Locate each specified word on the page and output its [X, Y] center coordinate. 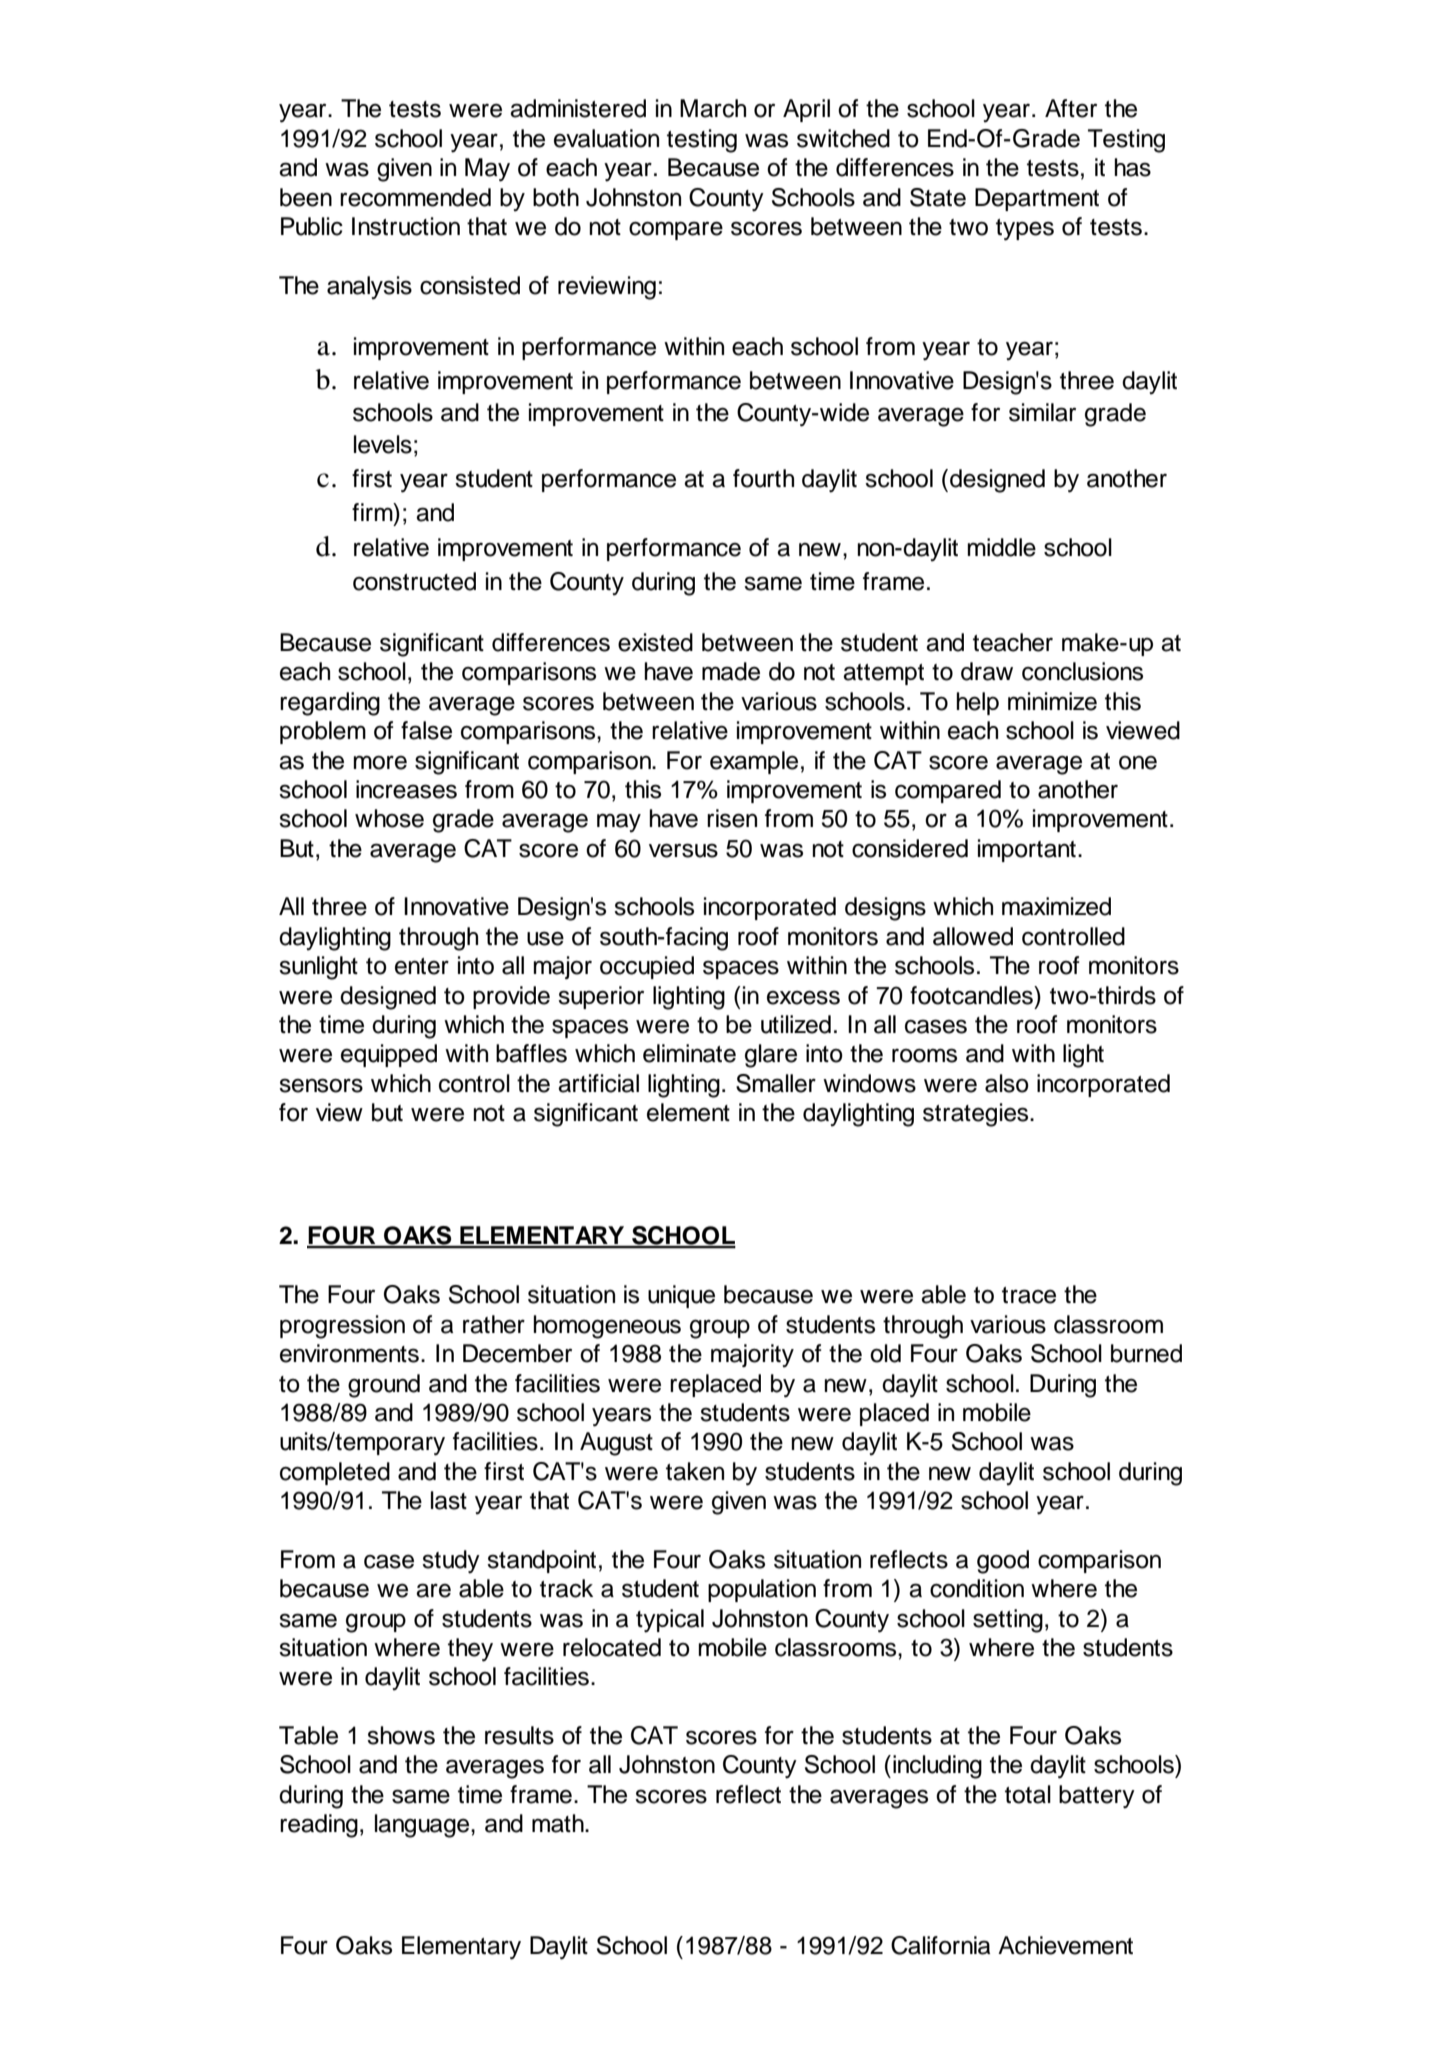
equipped [389, 1055]
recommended [415, 197]
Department [1037, 199]
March [713, 108]
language [423, 1826]
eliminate [689, 1053]
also [1007, 1083]
